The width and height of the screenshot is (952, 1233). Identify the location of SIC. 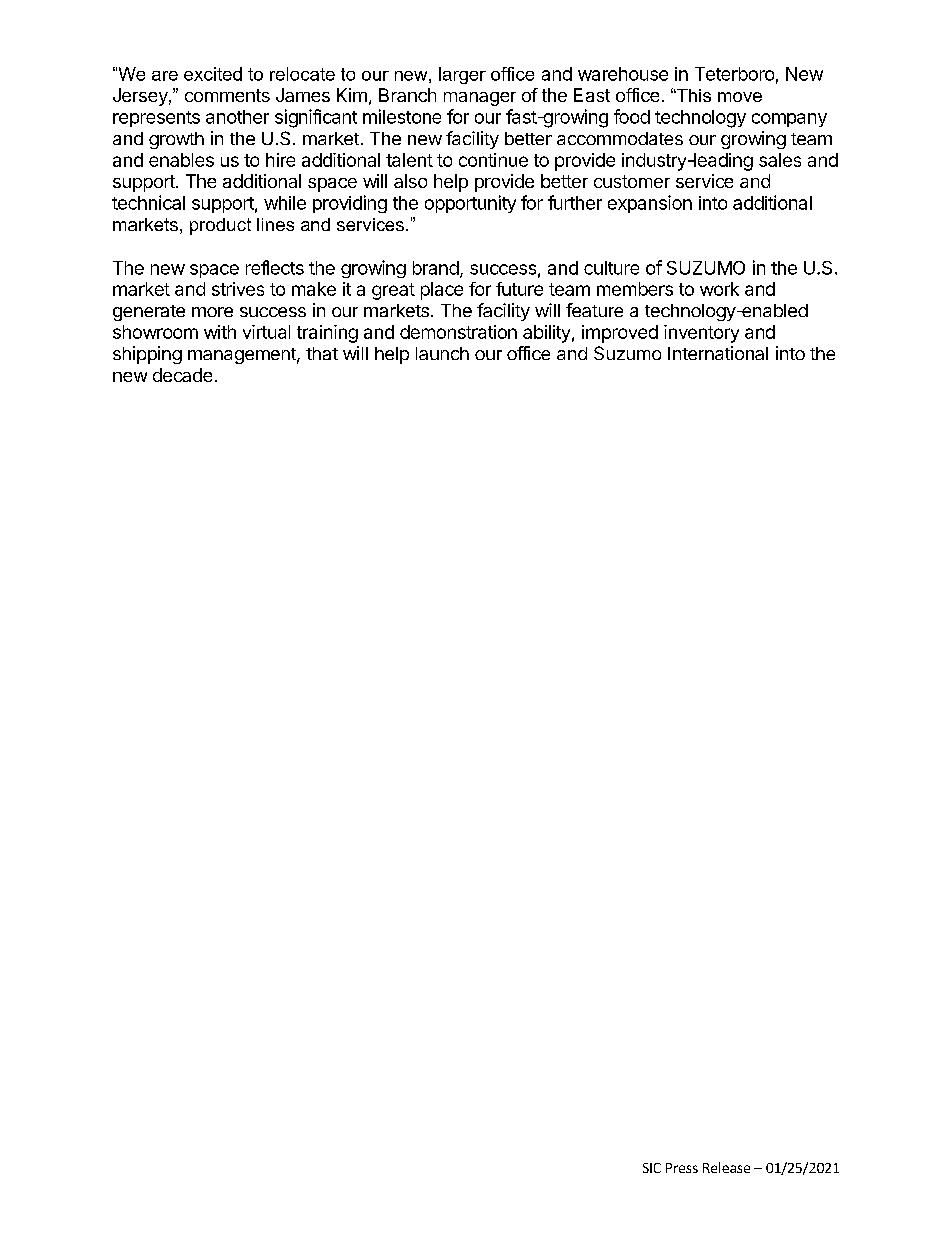
(652, 1168).
